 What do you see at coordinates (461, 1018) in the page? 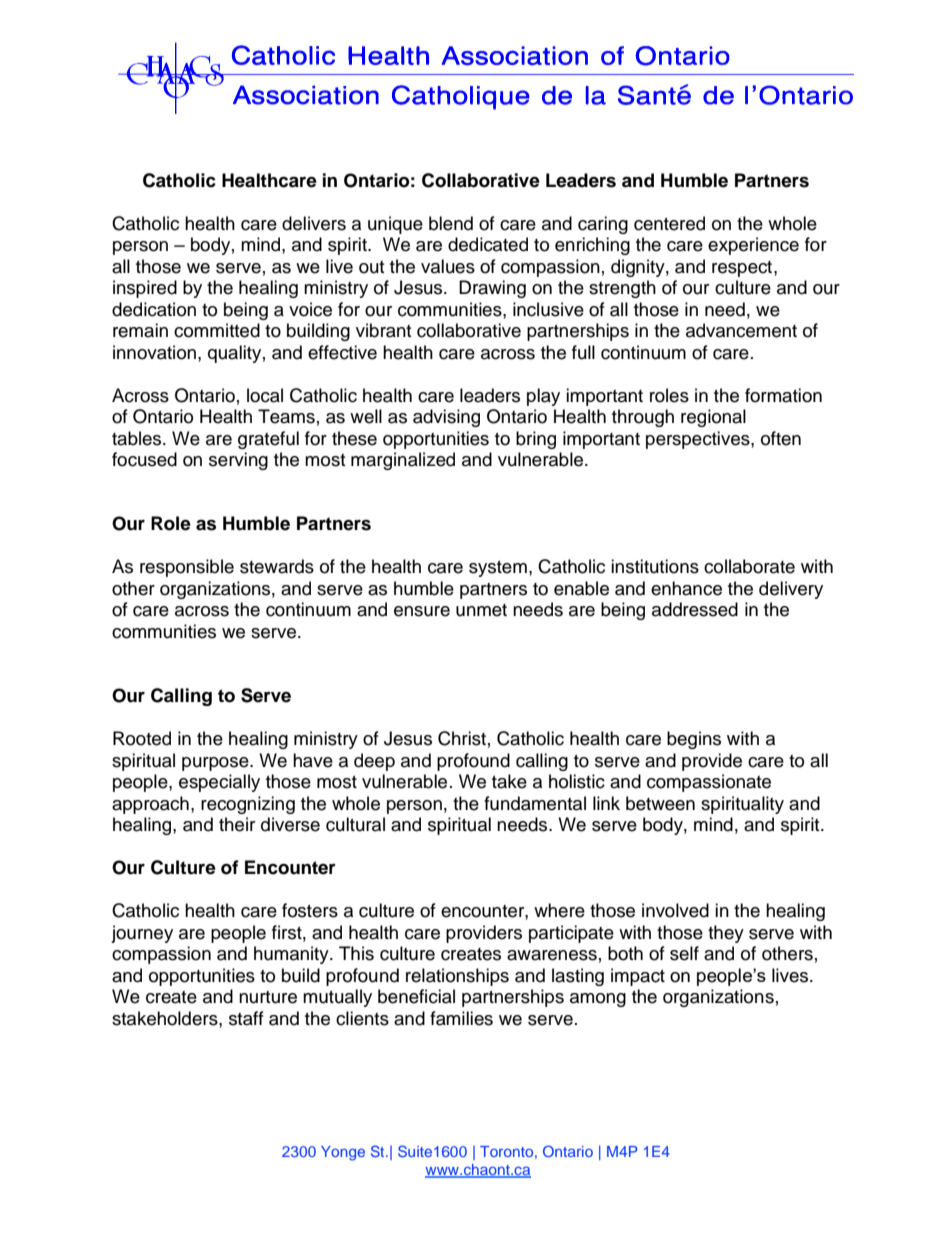
I see `families` at bounding box center [461, 1018].
